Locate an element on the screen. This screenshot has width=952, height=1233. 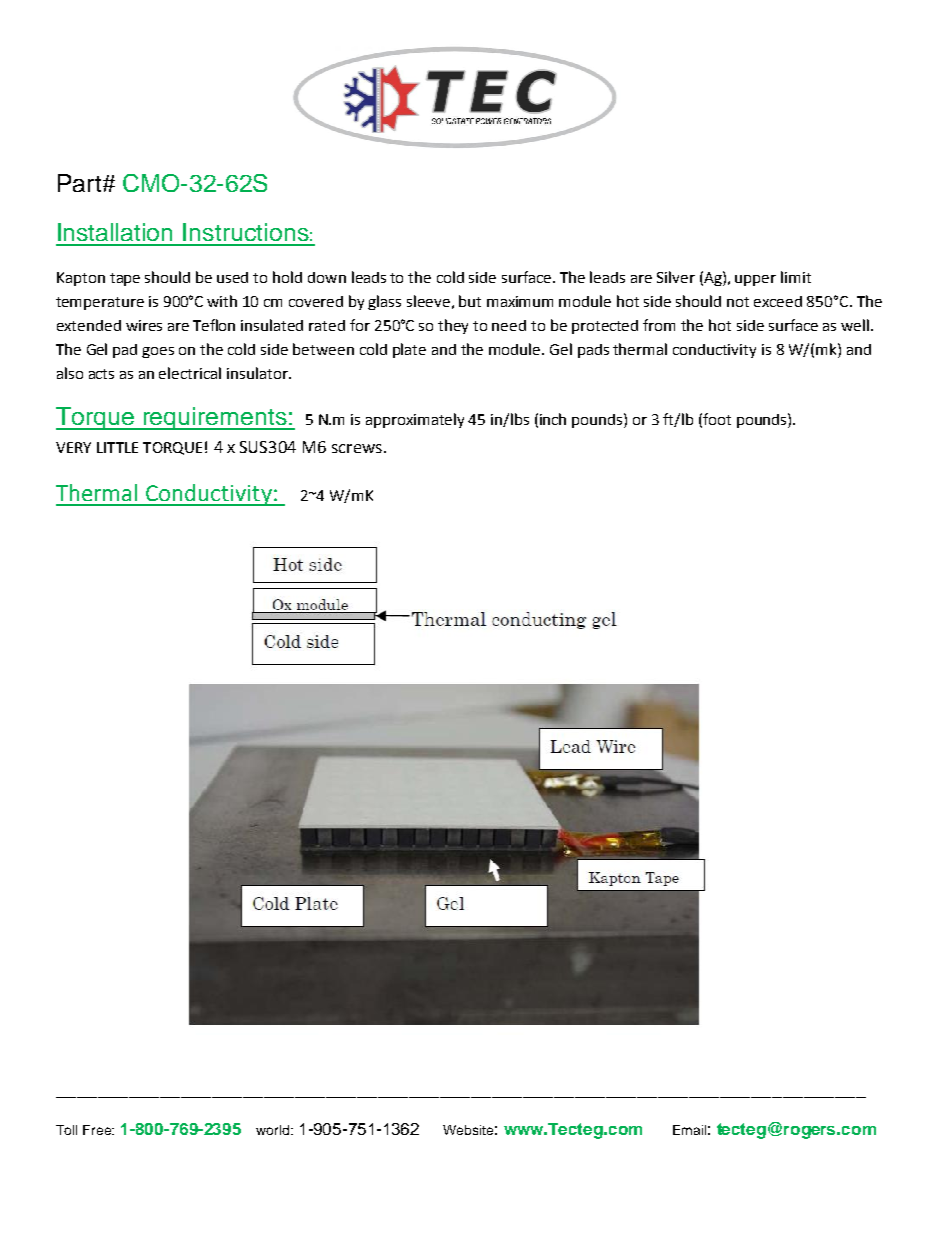
but is located at coordinates (470, 301).
